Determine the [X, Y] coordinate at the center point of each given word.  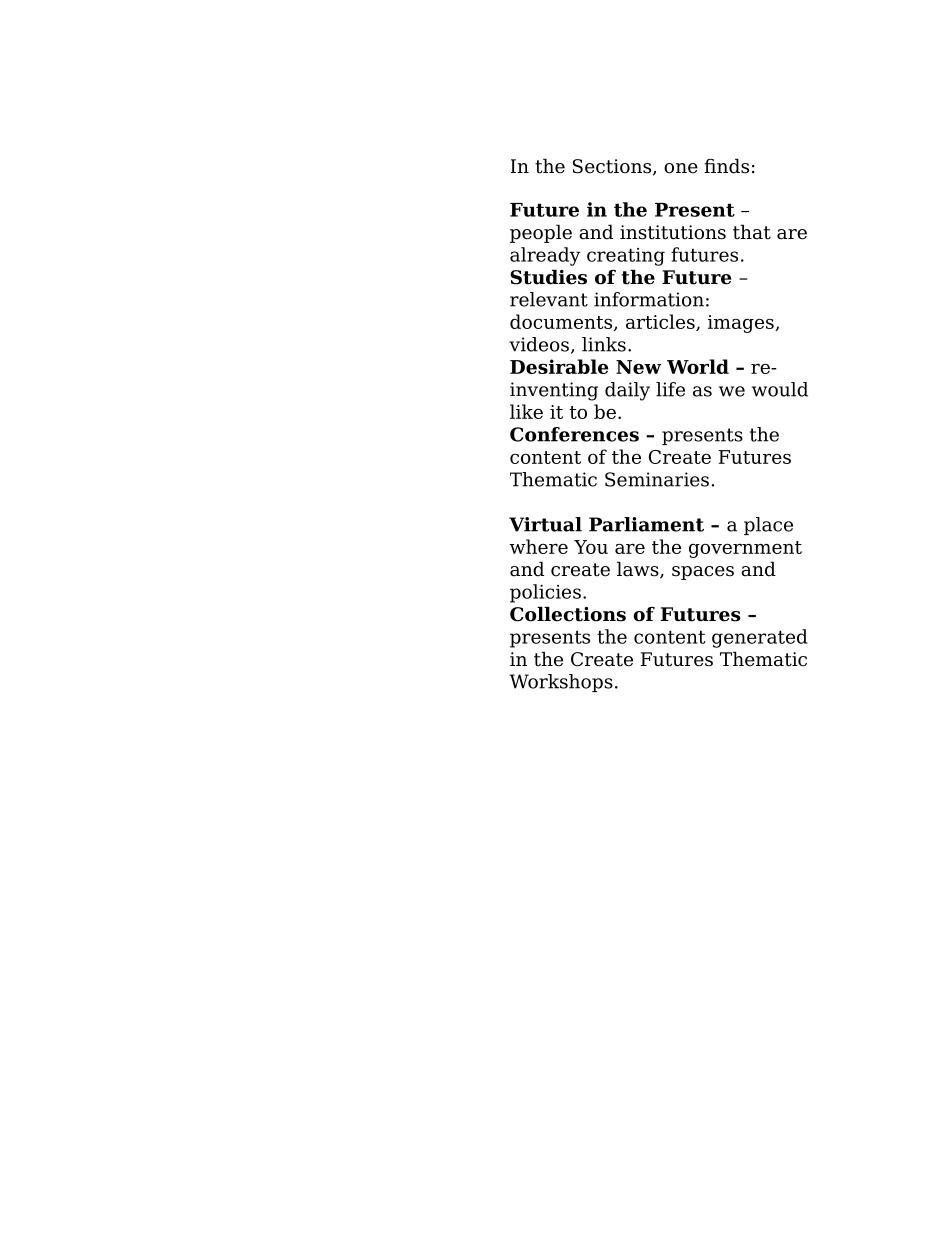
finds [726, 166]
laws [639, 570]
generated [760, 638]
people [541, 233]
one [681, 168]
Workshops [561, 683]
